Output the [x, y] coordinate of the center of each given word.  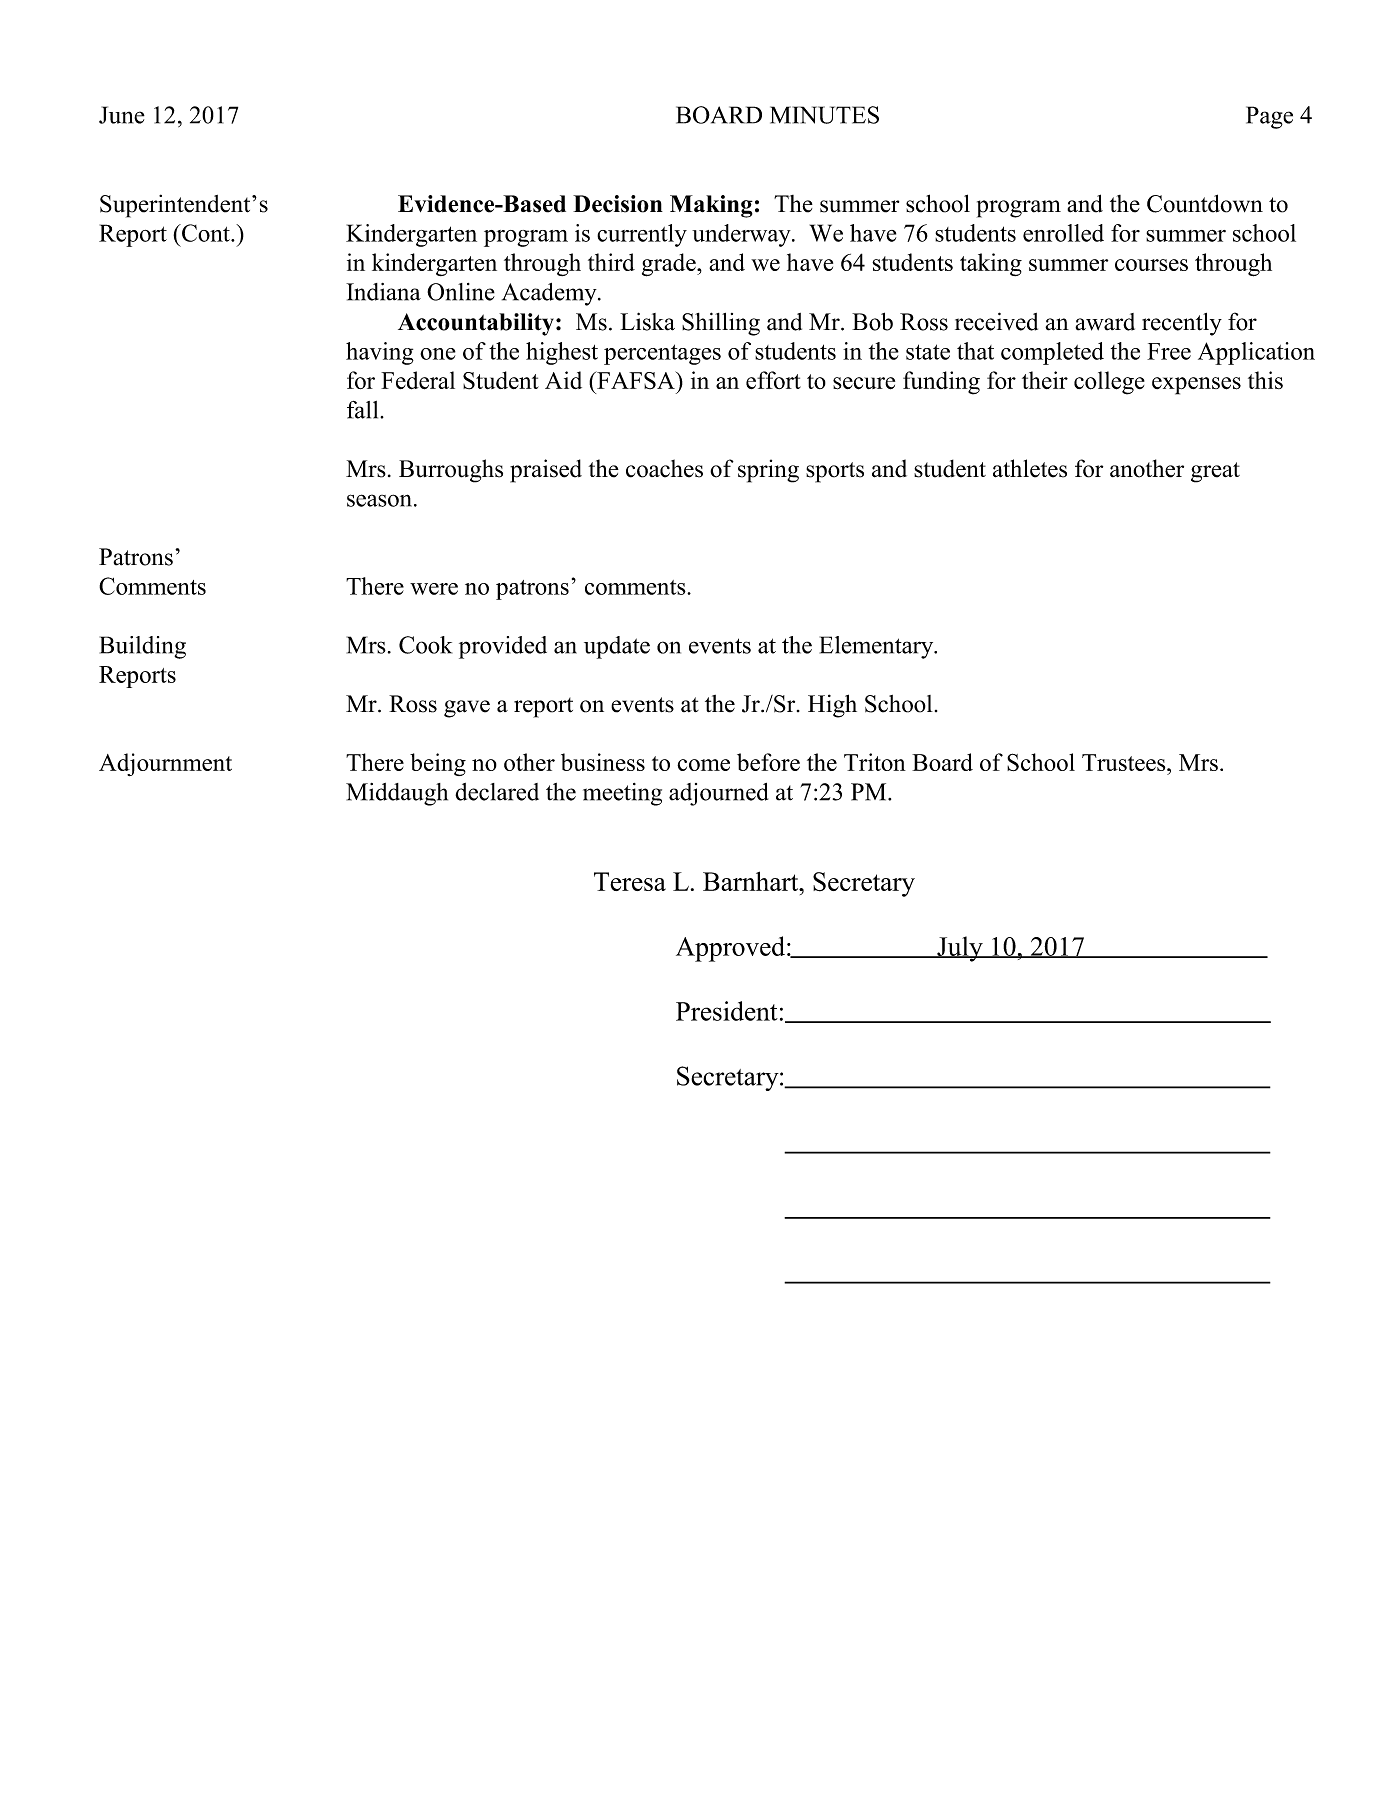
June [122, 115]
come [703, 765]
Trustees [1125, 762]
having [380, 353]
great [1215, 472]
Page [1269, 117]
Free [1169, 351]
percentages [662, 354]
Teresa [630, 881]
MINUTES [824, 115]
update [617, 647]
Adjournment [165, 764]
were [434, 589]
